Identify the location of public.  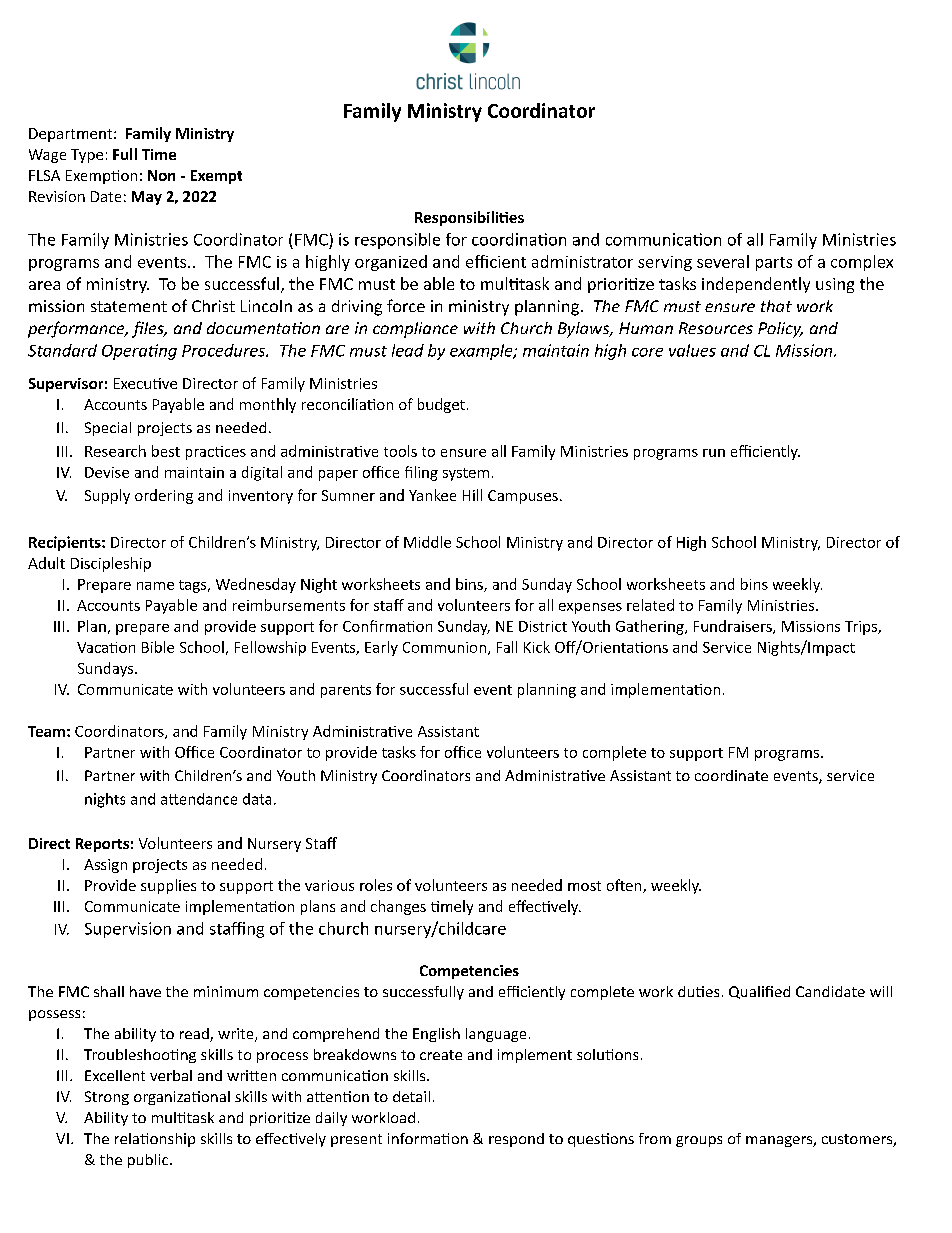
(149, 1161).
